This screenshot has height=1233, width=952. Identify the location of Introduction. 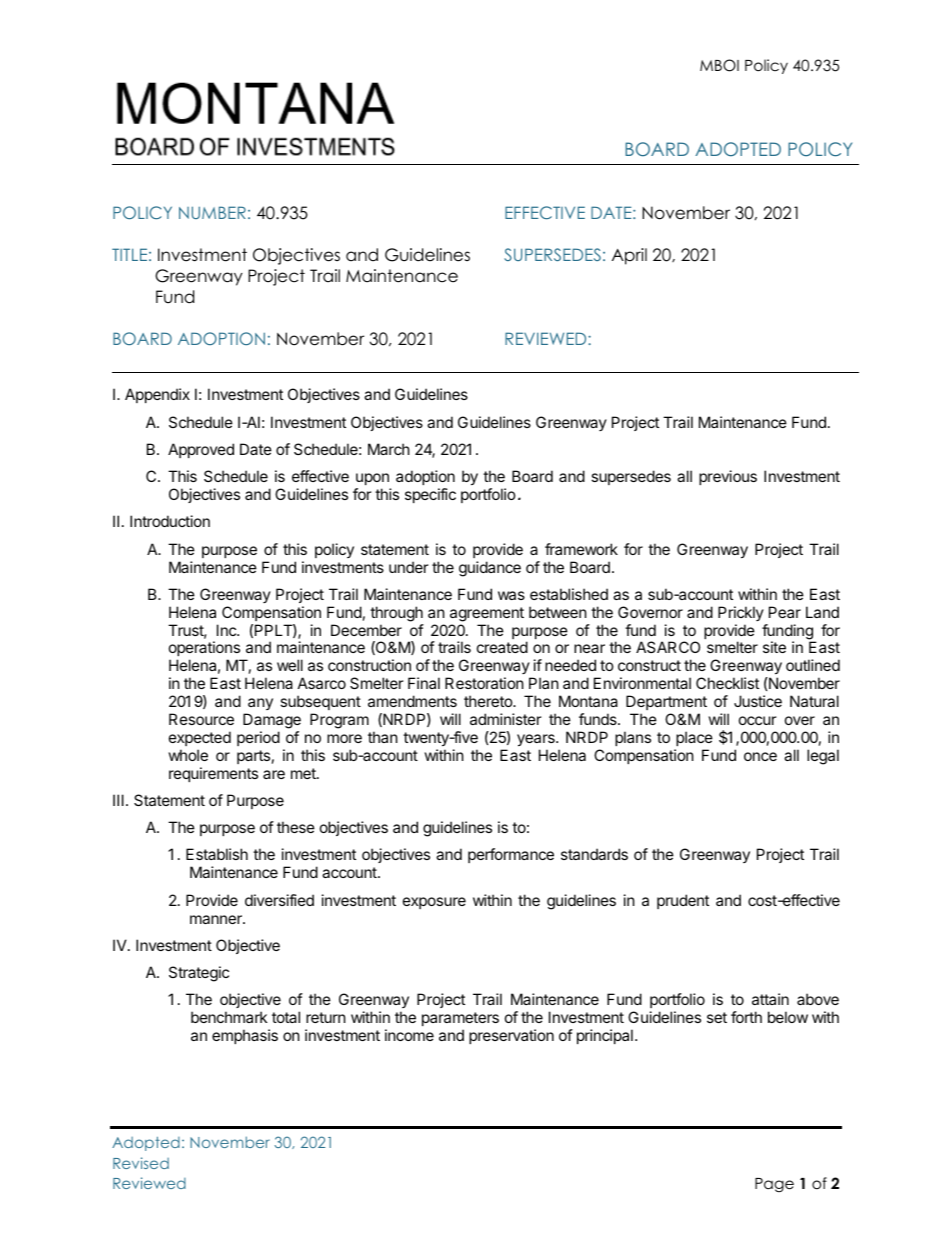
(170, 521).
